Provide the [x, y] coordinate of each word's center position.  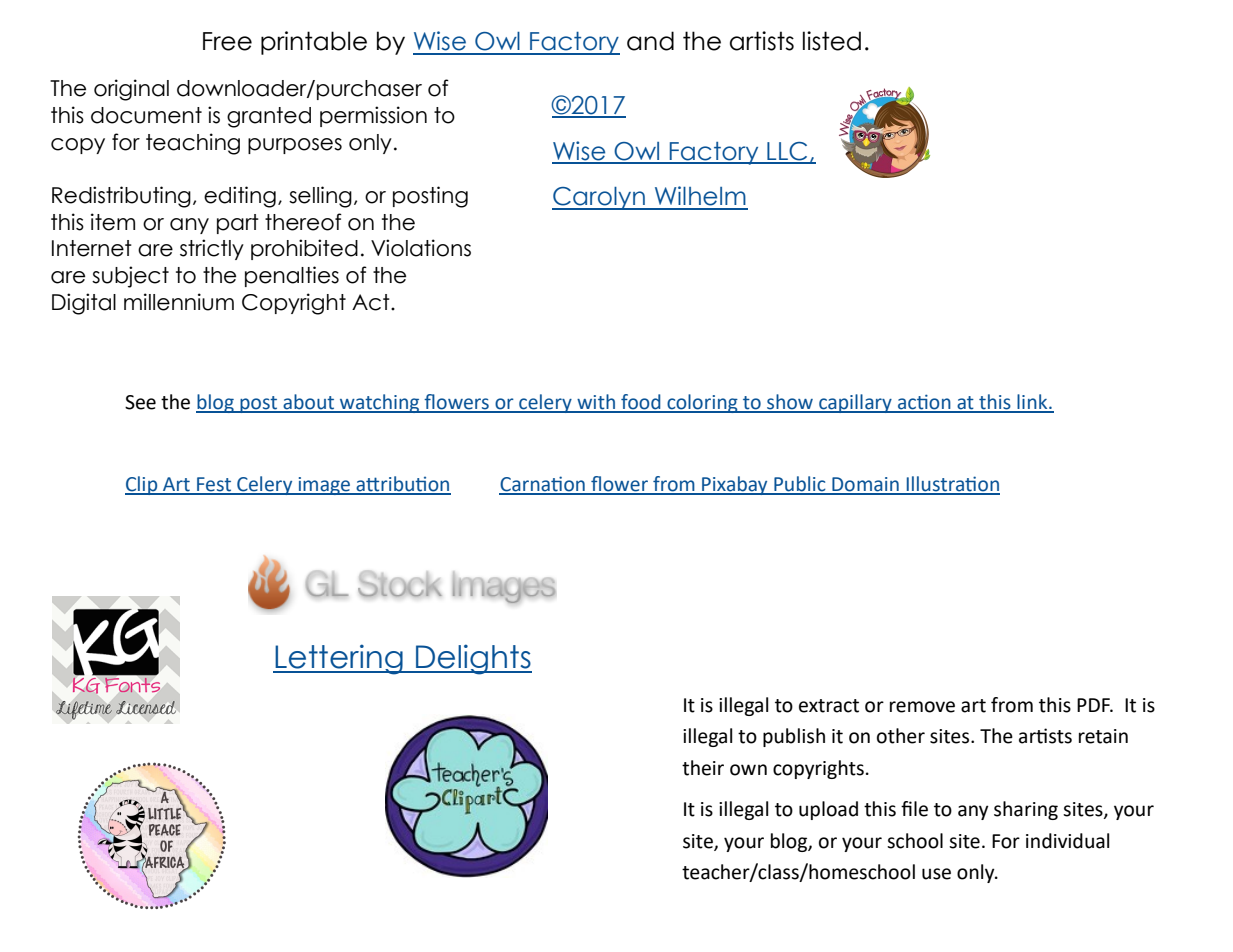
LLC [787, 152]
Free [227, 41]
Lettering [339, 659]
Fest [214, 485]
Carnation [543, 485]
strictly [212, 249]
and [650, 41]
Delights [473, 659]
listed [832, 41]
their [703, 768]
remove [922, 707]
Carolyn [600, 198]
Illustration [952, 485]
